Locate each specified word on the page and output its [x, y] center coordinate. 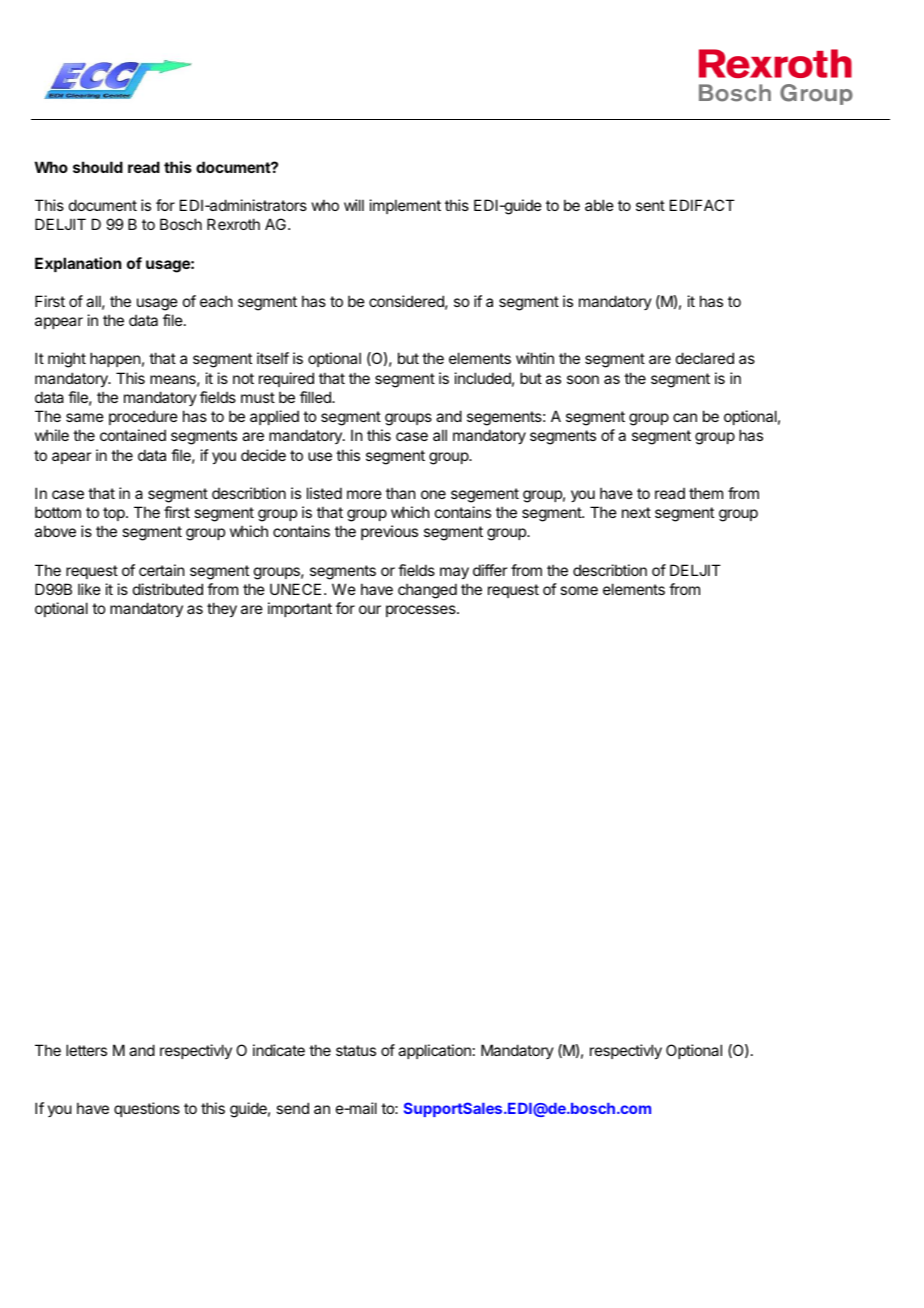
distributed [168, 589]
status [356, 1050]
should [98, 167]
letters [86, 1050]
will [354, 205]
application [434, 1051]
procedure [143, 417]
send [292, 1108]
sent [650, 205]
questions [147, 1109]
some [579, 590]
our [370, 609]
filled [316, 397]
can [685, 417]
